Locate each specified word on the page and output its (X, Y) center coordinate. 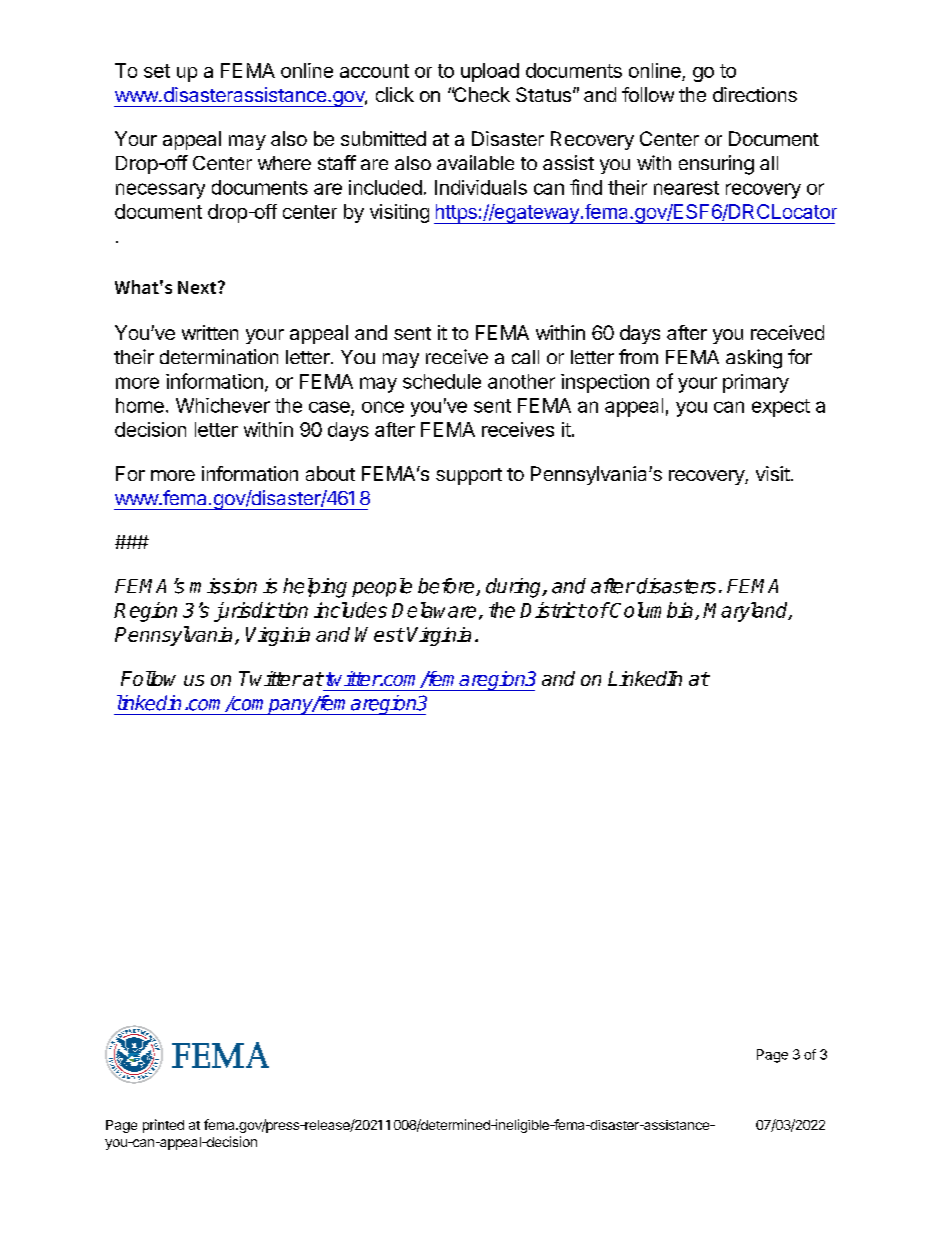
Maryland (746, 612)
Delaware (434, 610)
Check (481, 94)
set (157, 71)
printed (163, 1126)
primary (756, 383)
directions (755, 94)
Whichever (223, 405)
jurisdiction (261, 612)
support (469, 476)
